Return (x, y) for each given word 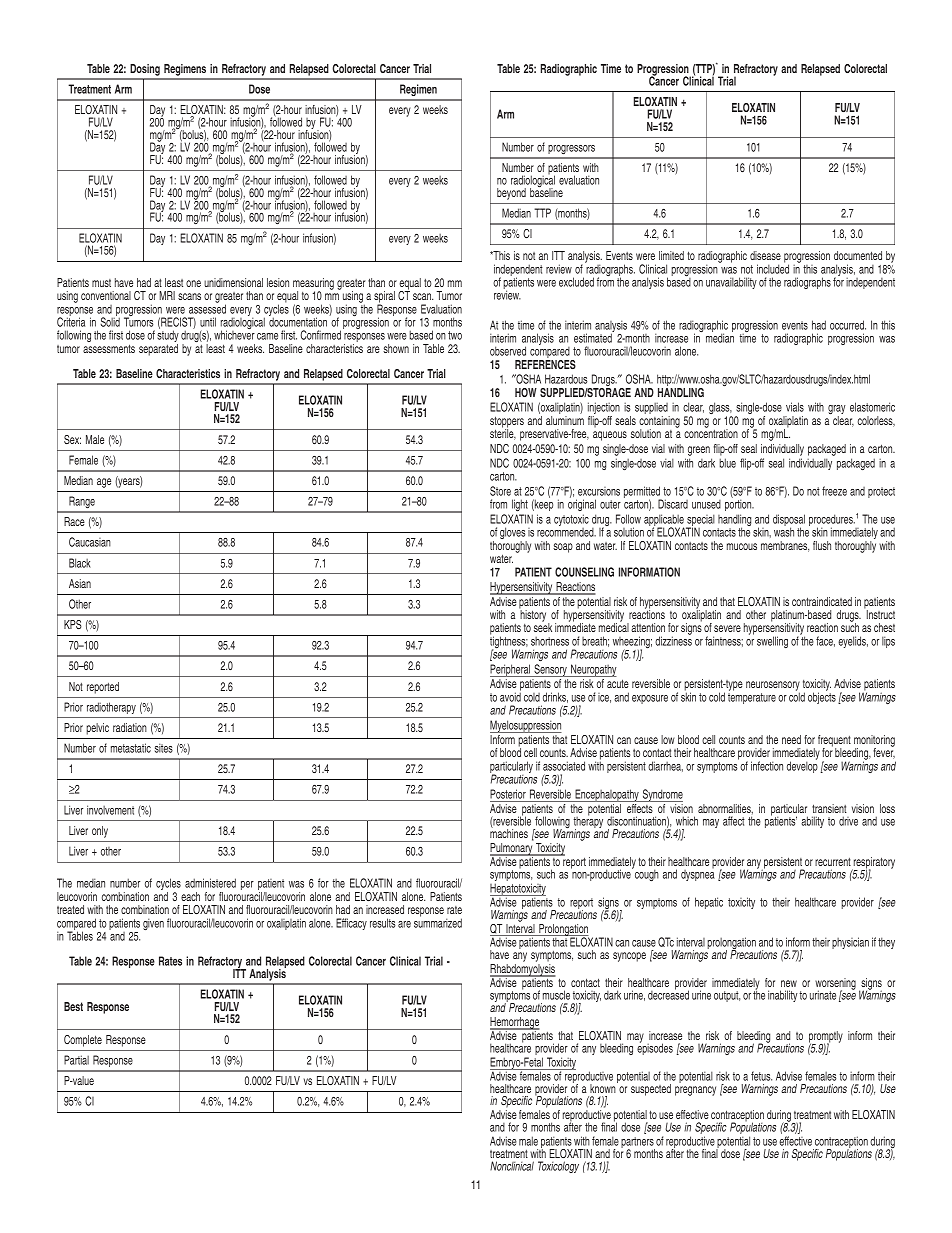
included (773, 268)
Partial (76, 1060)
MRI (167, 295)
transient (829, 808)
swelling (772, 642)
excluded (576, 282)
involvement (110, 810)
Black (80, 563)
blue (727, 463)
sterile (503, 433)
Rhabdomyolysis (523, 971)
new (789, 983)
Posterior (508, 794)
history (534, 616)
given (153, 924)
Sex (72, 439)
